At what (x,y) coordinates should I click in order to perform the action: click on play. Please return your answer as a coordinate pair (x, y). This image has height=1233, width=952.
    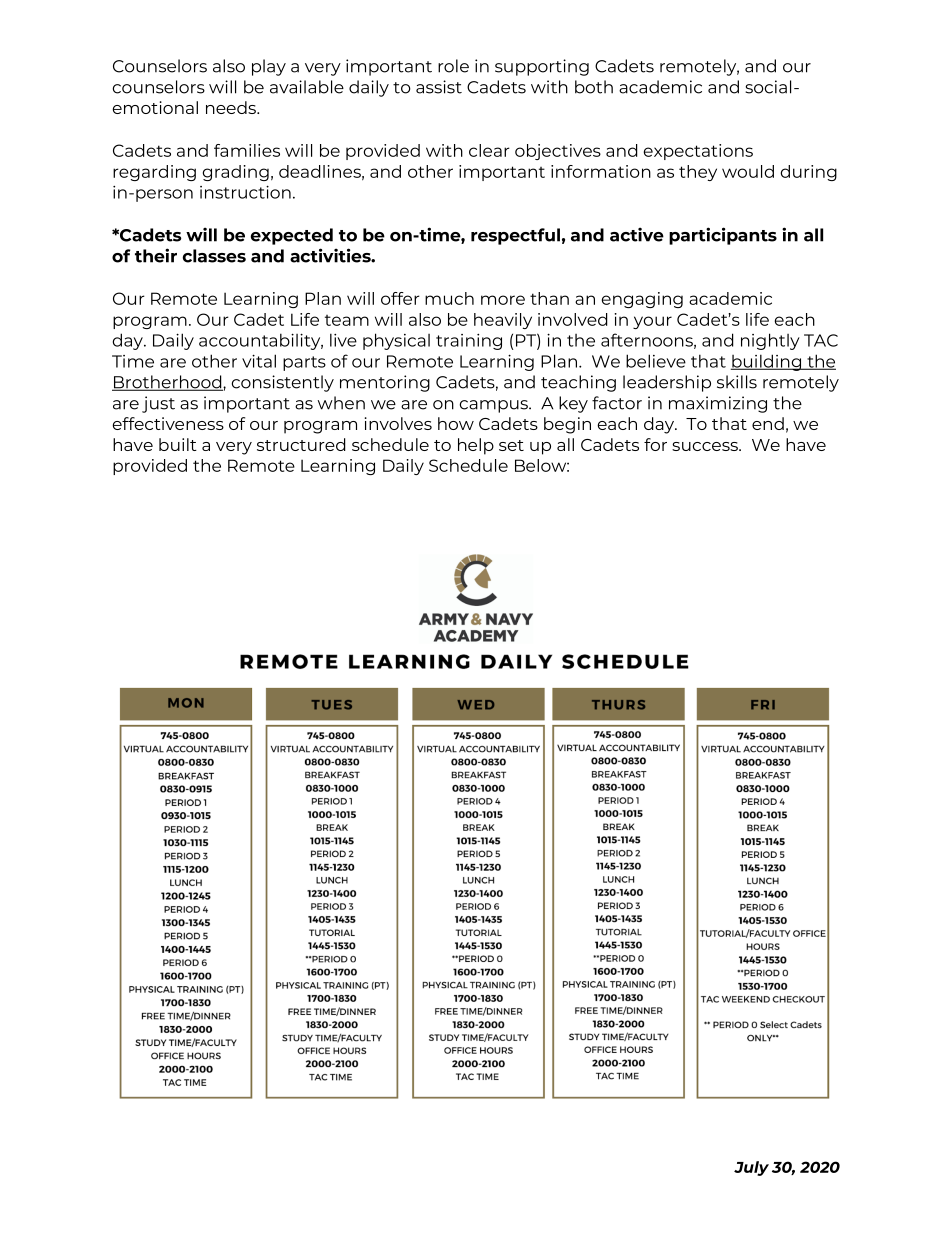
    Looking at the image, I should click on (269, 67).
